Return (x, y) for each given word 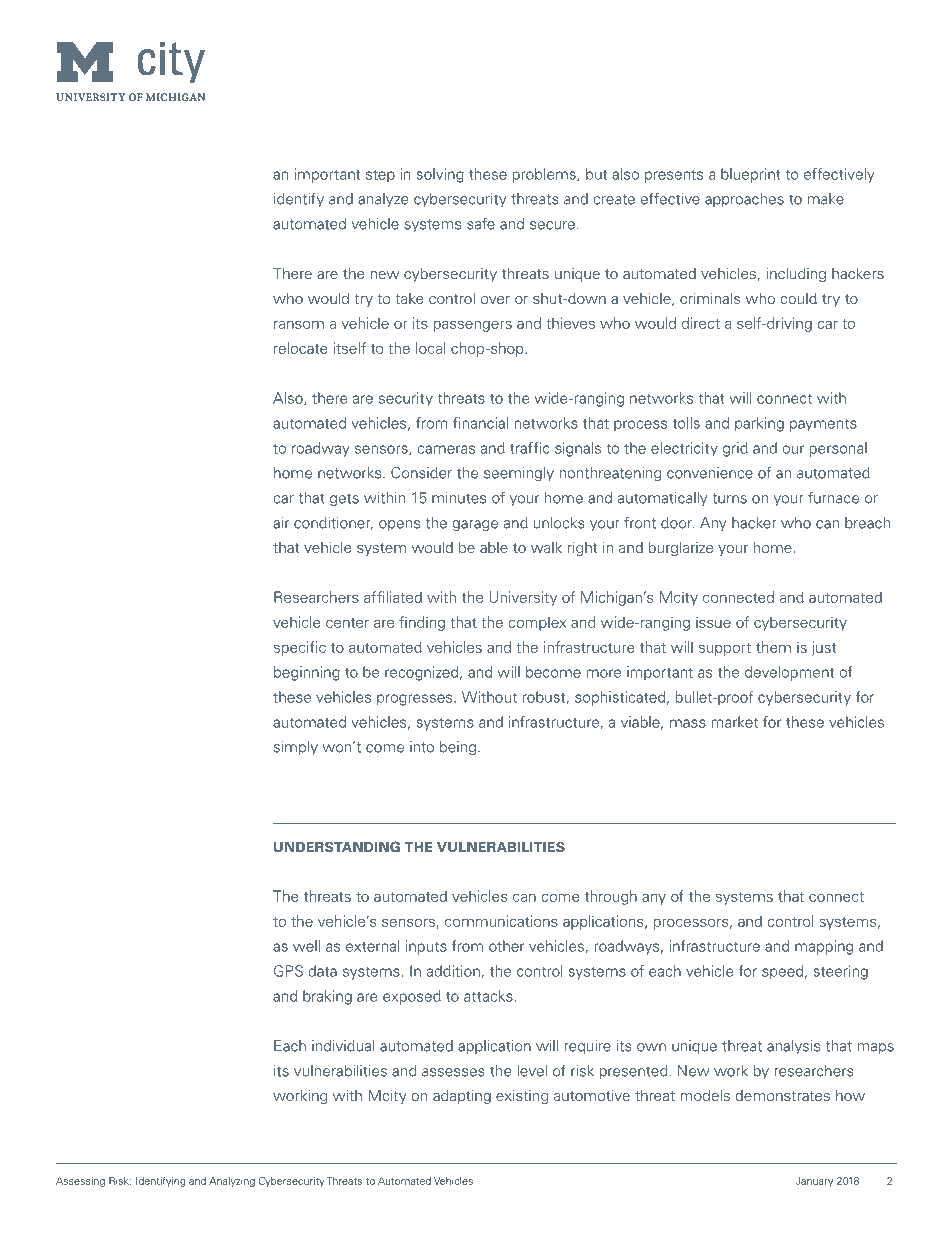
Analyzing (232, 1182)
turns (729, 498)
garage (475, 525)
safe (481, 224)
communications (501, 921)
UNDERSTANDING (337, 846)
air (281, 523)
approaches (744, 200)
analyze (383, 200)
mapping (824, 947)
